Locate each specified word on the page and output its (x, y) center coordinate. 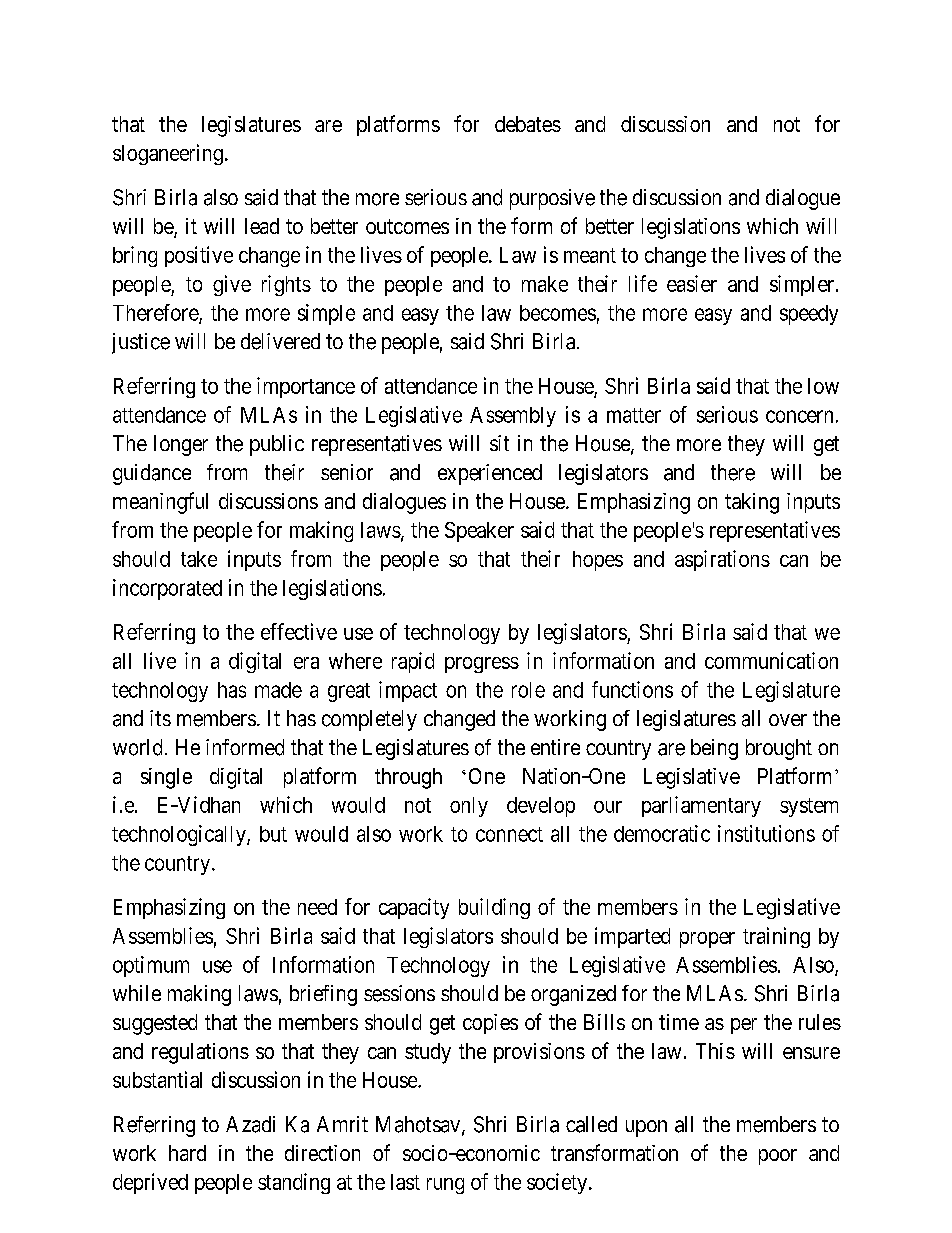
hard (187, 1153)
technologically (180, 835)
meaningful (160, 503)
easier (692, 283)
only (469, 807)
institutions (766, 833)
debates (528, 124)
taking (752, 503)
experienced (490, 474)
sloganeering (168, 154)
